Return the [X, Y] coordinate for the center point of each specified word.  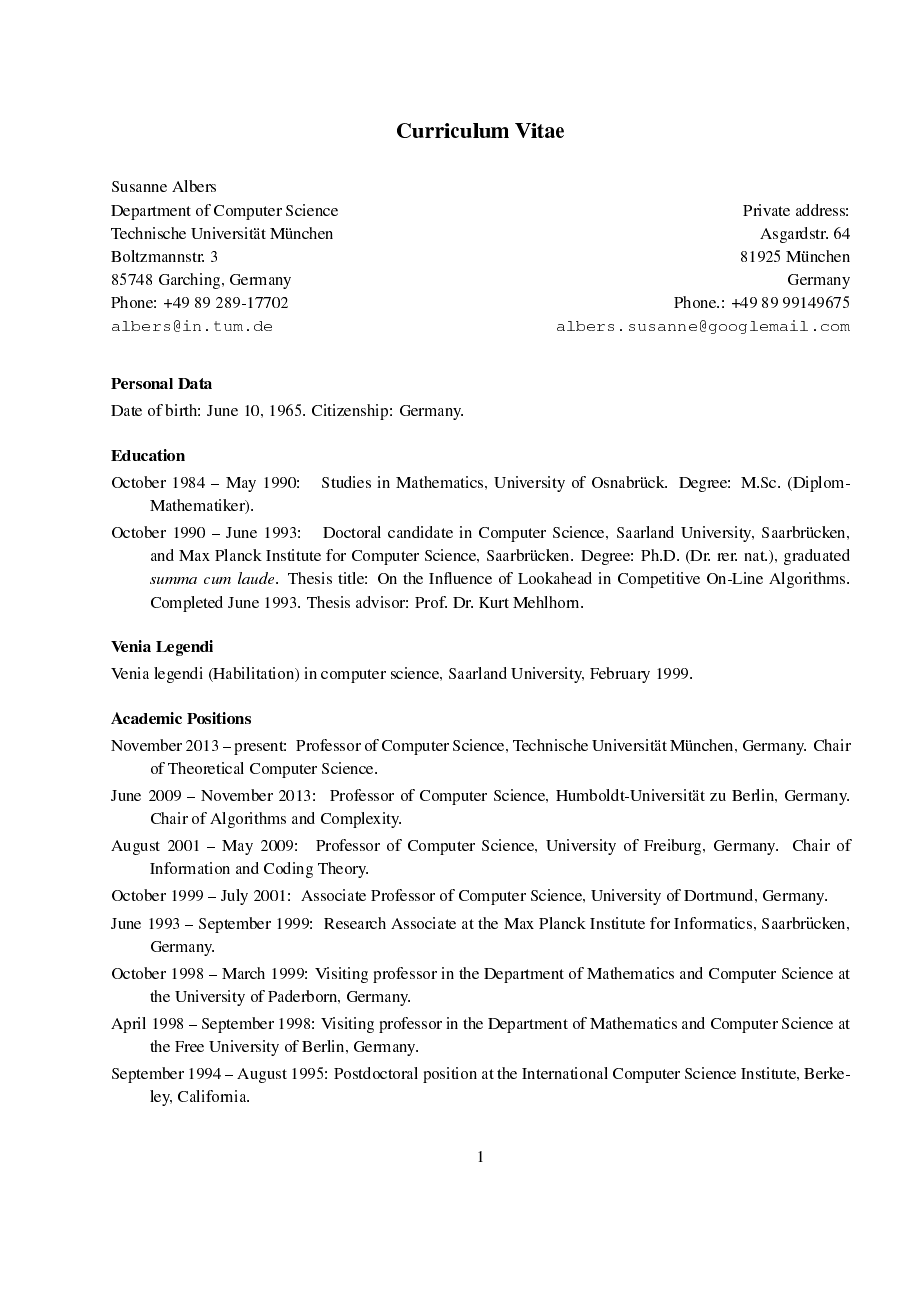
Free [189, 1046]
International [565, 1073]
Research [355, 923]
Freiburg [674, 847]
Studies [346, 482]
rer [727, 557]
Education [148, 455]
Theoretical [206, 768]
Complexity [361, 820]
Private [766, 210]
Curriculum [453, 130]
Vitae [539, 130]
